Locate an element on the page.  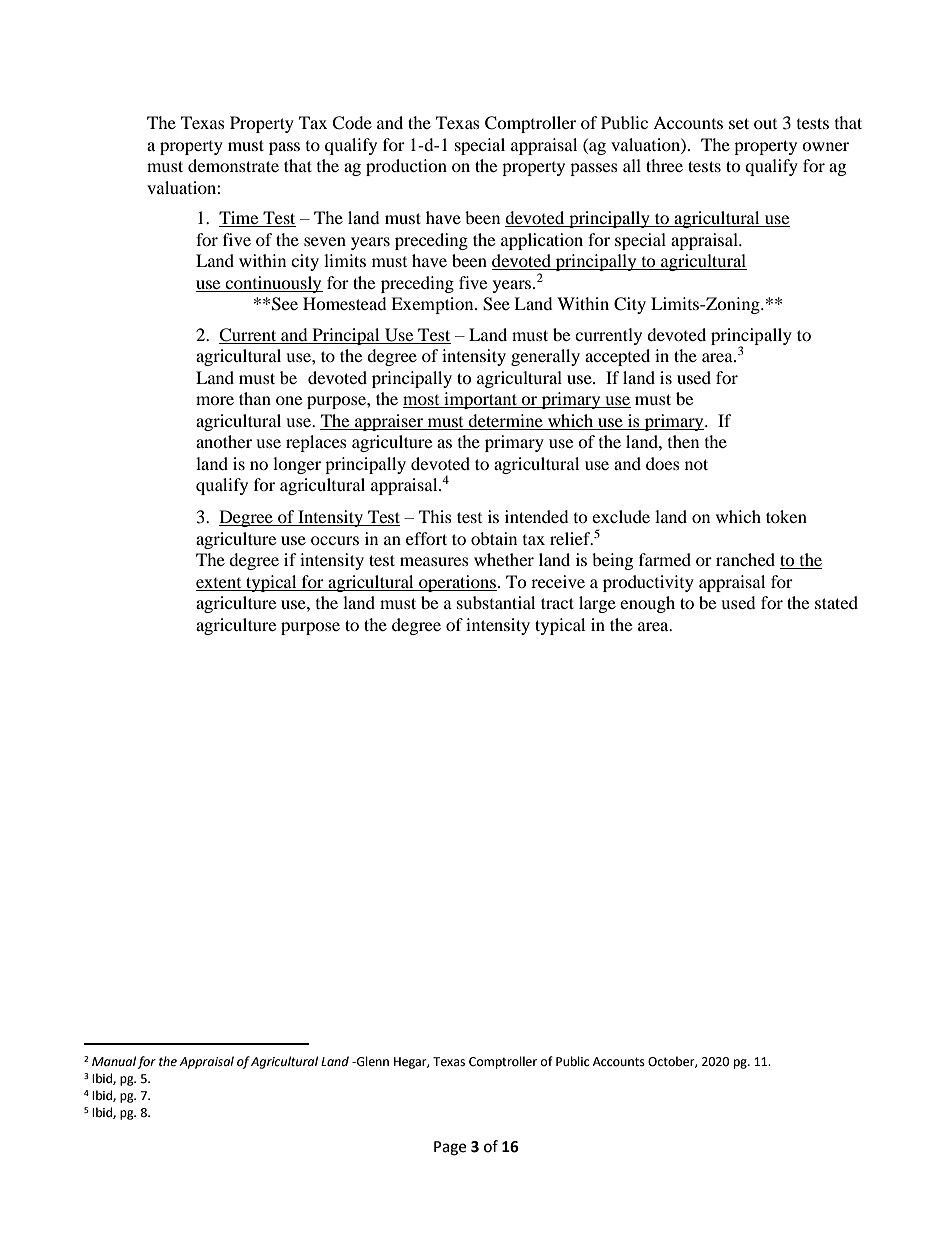
Manual is located at coordinates (114, 1061).
